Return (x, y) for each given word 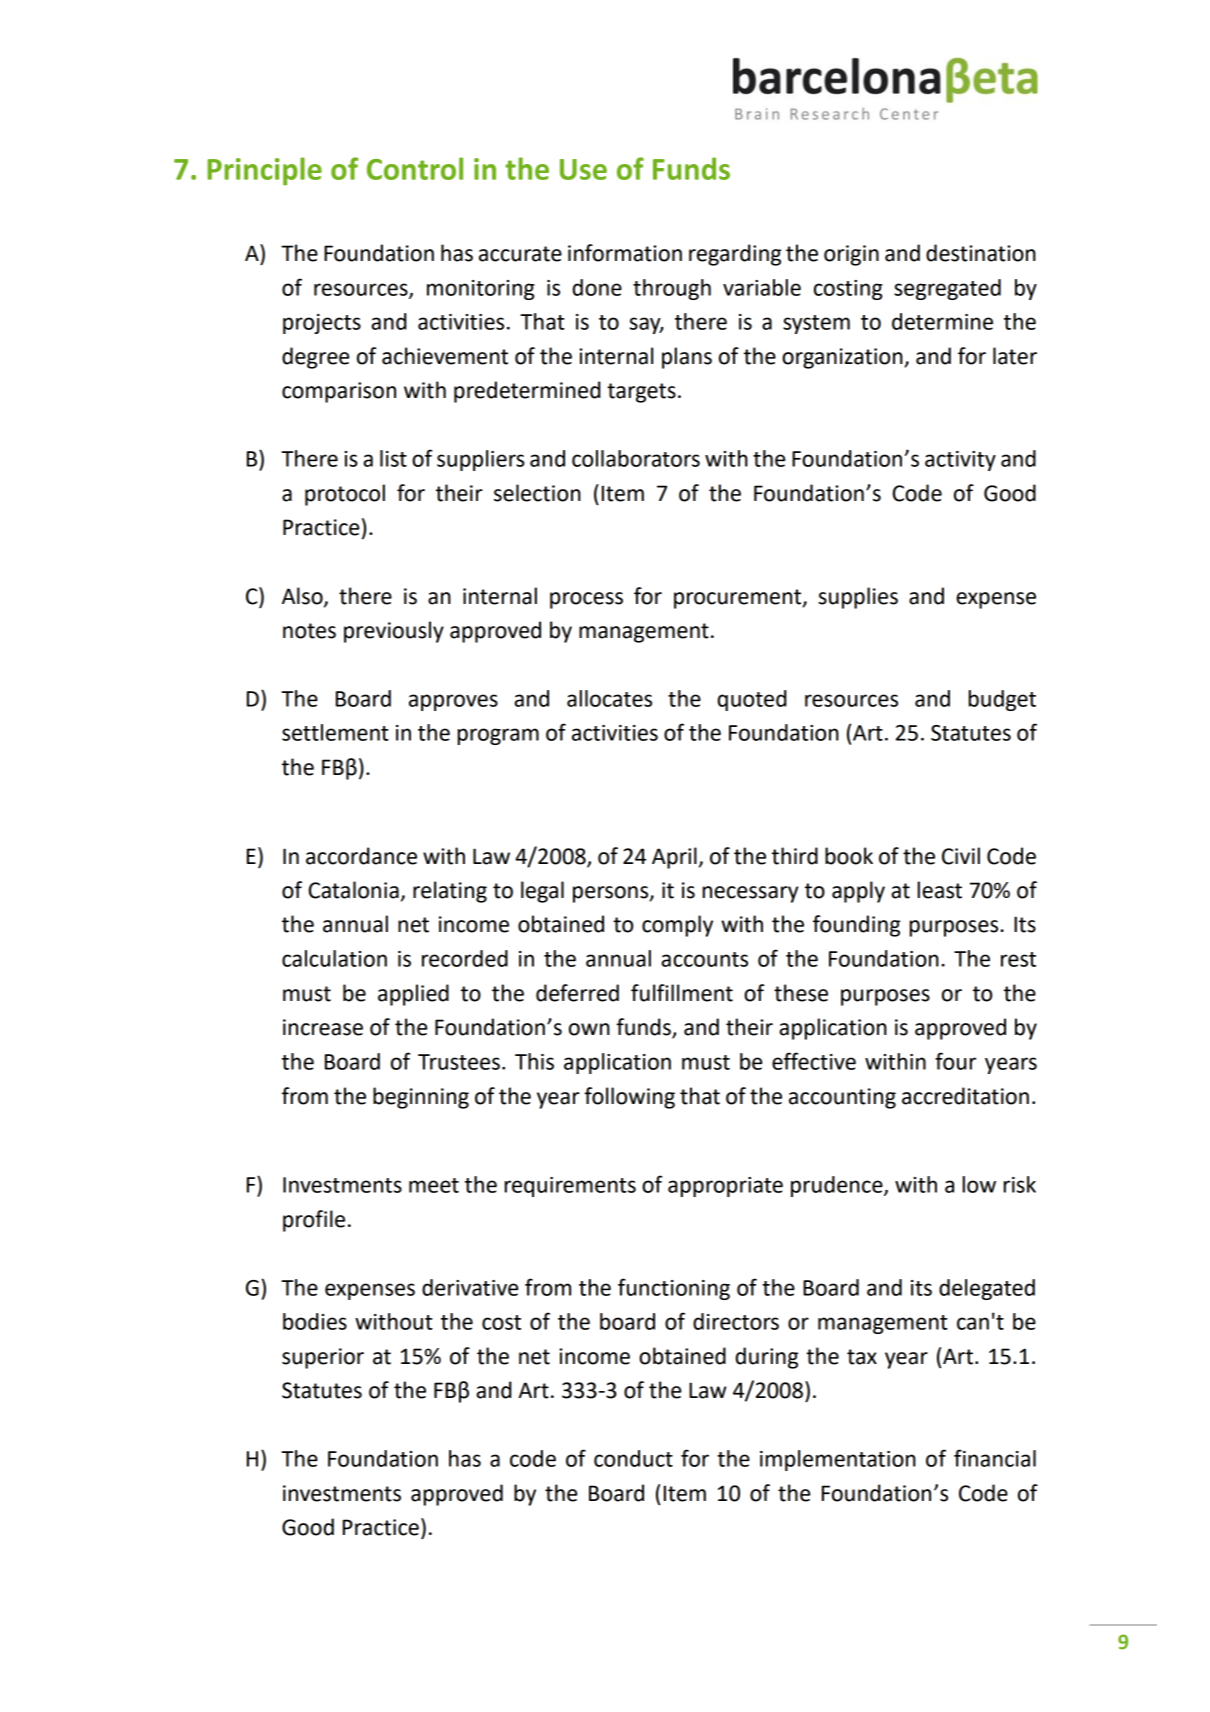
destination (981, 253)
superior (323, 1358)
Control (415, 168)
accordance (361, 856)
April (674, 858)
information (625, 253)
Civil (961, 856)
